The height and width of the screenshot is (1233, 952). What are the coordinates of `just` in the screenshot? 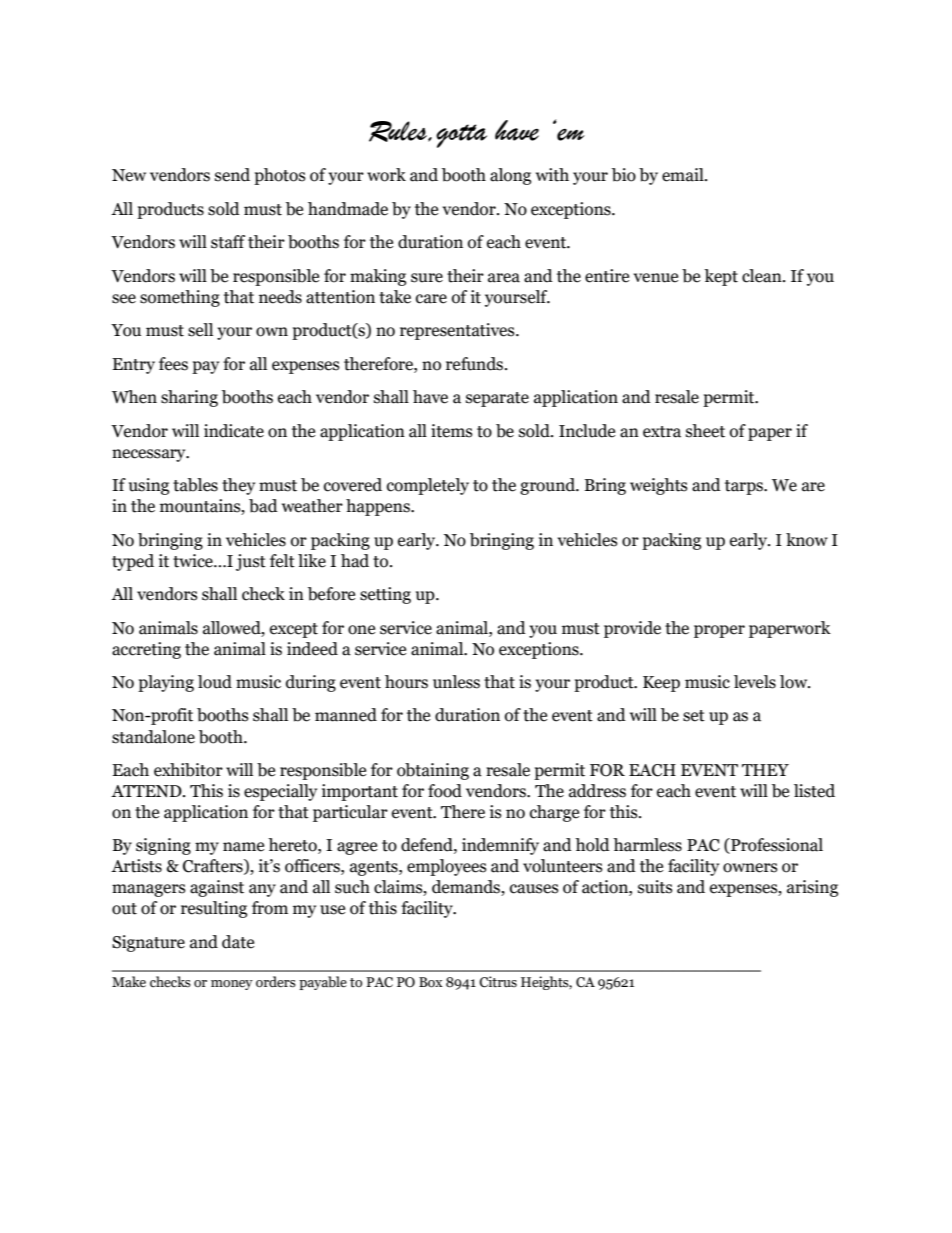 It's located at (251, 562).
